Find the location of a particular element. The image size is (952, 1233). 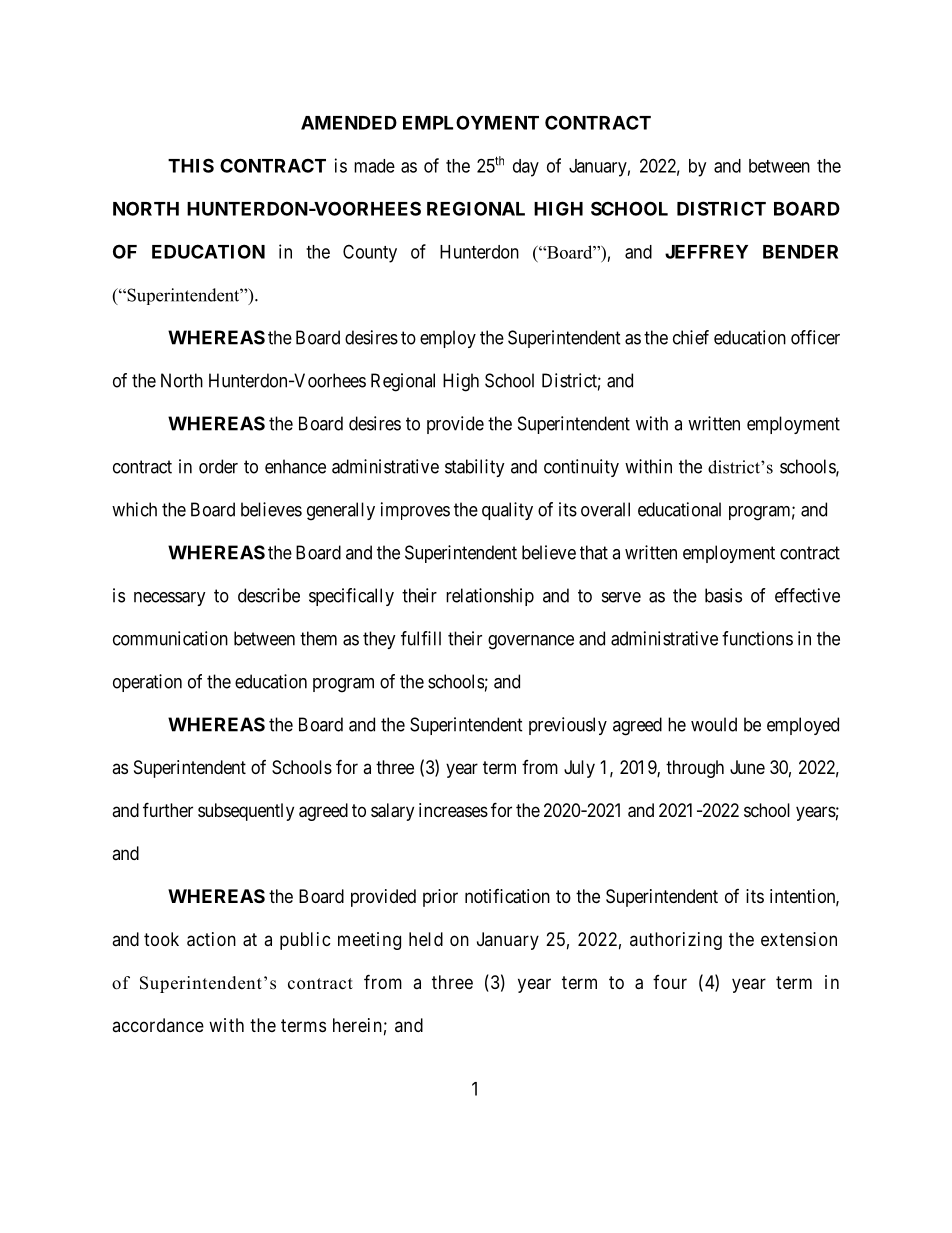

JEFFREY is located at coordinates (706, 252).
